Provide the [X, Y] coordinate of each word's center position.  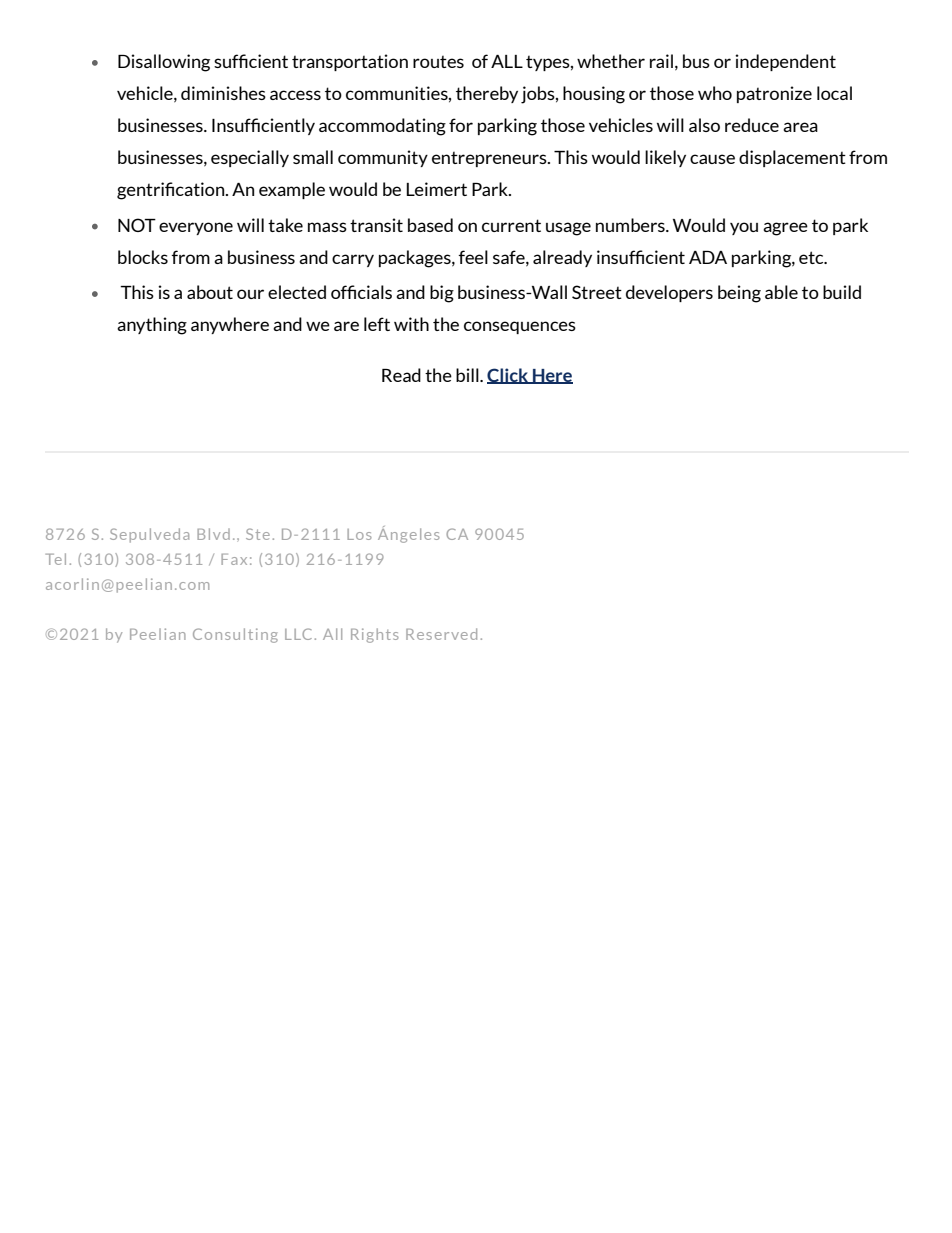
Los [359, 534]
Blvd [213, 534]
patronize [774, 94]
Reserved [441, 634]
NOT [137, 225]
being [739, 294]
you [744, 228]
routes [438, 61]
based [430, 225]
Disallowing [164, 63]
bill [468, 375]
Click [508, 376]
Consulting [235, 635]
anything [152, 326]
